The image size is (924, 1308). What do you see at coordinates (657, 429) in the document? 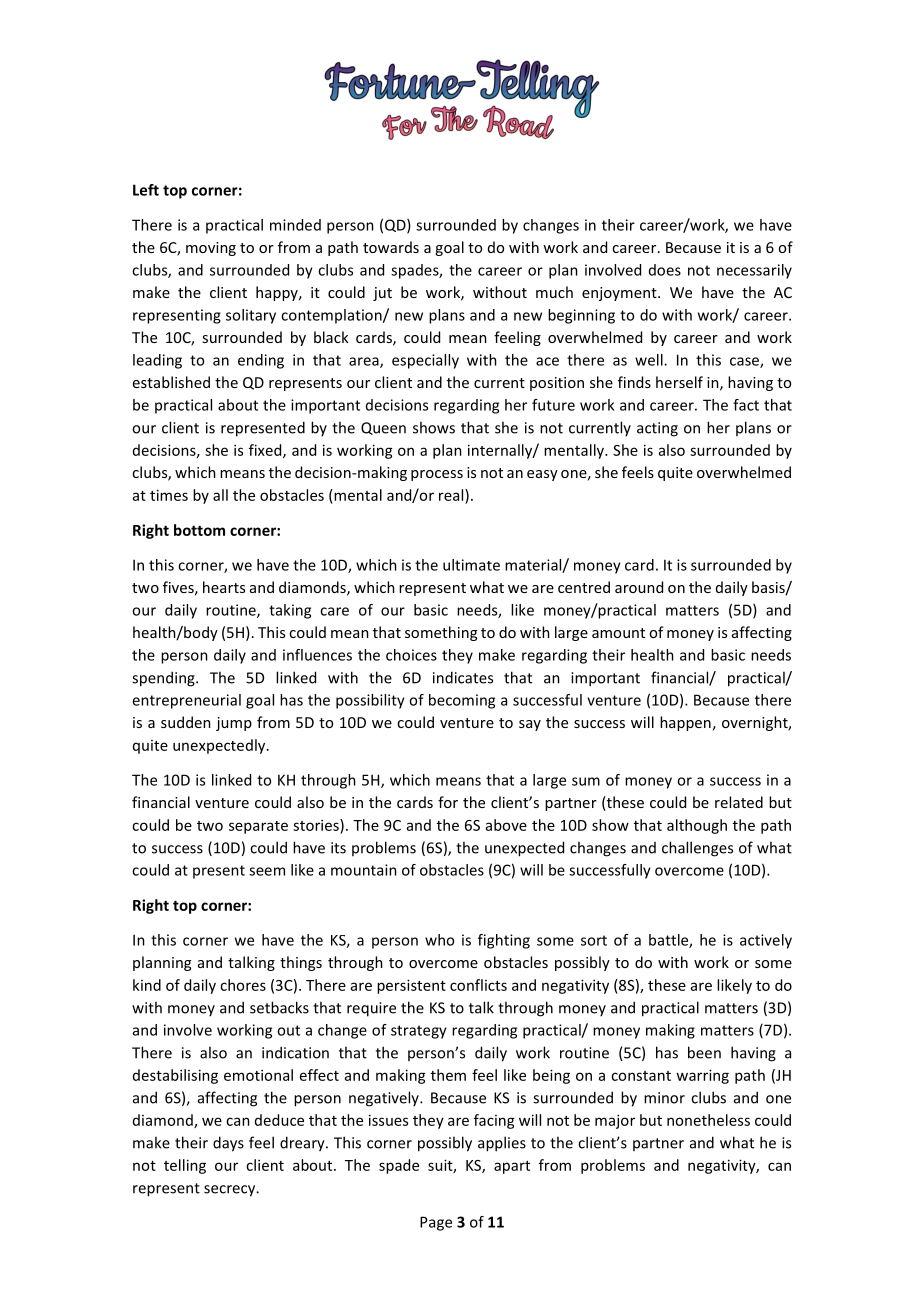
I see `acting` at bounding box center [657, 429].
